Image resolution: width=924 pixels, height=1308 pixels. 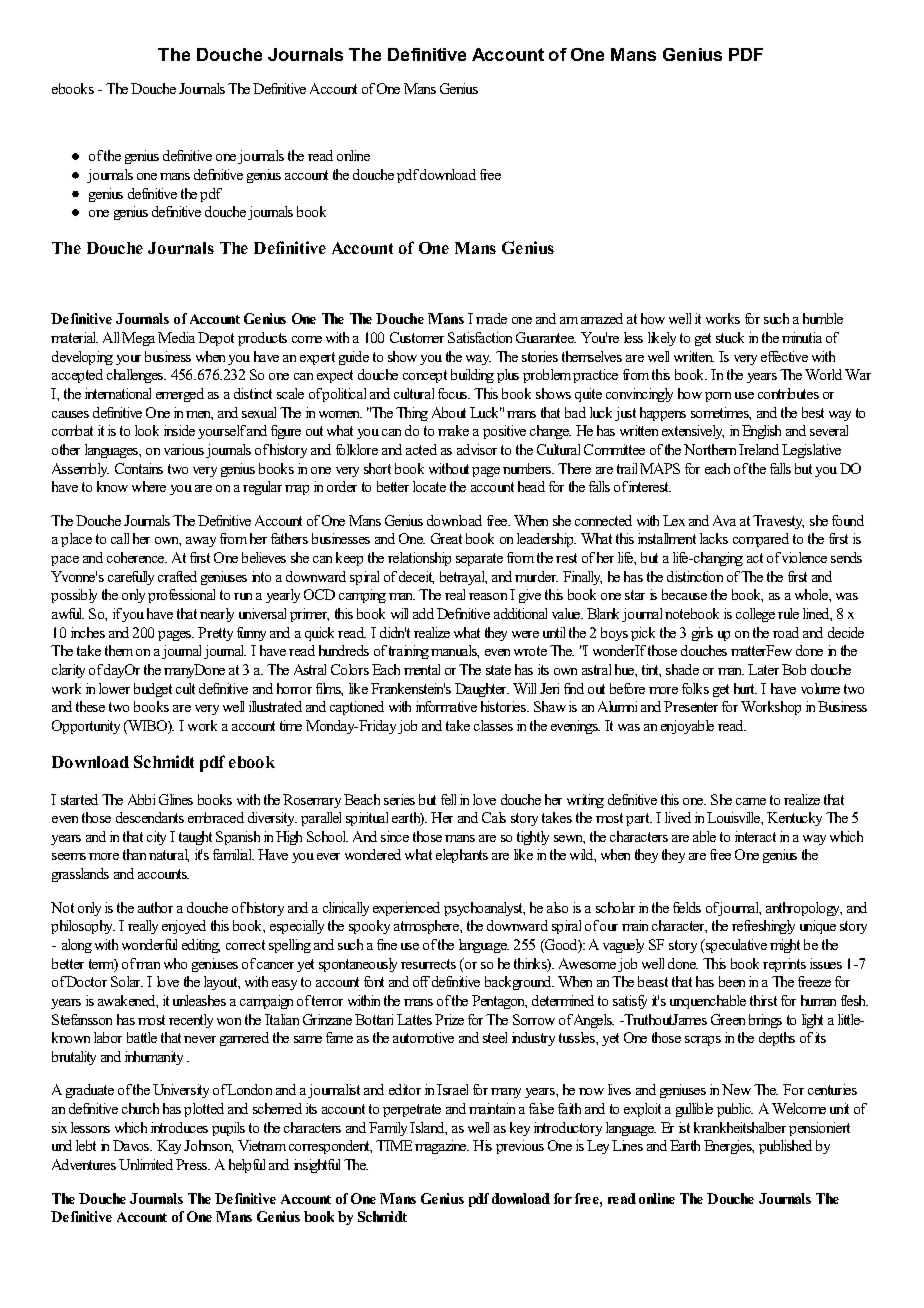 I want to click on published, so click(x=785, y=1147).
